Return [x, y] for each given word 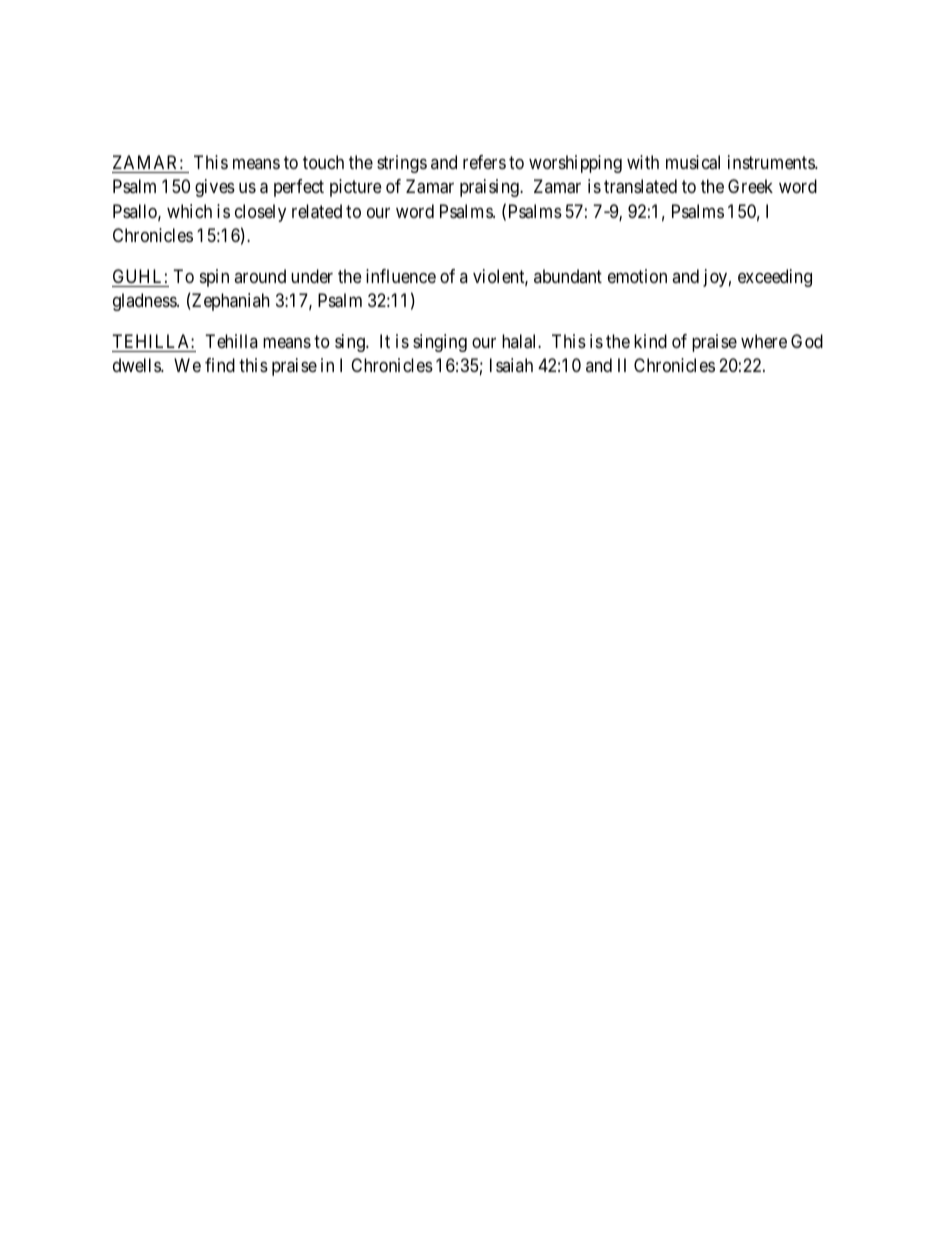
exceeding [775, 278]
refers [484, 162]
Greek [750, 186]
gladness [145, 302]
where [764, 341]
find [220, 365]
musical [693, 162]
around [260, 276]
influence [401, 276]
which [189, 211]
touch [323, 162]
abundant [568, 276]
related [317, 211]
